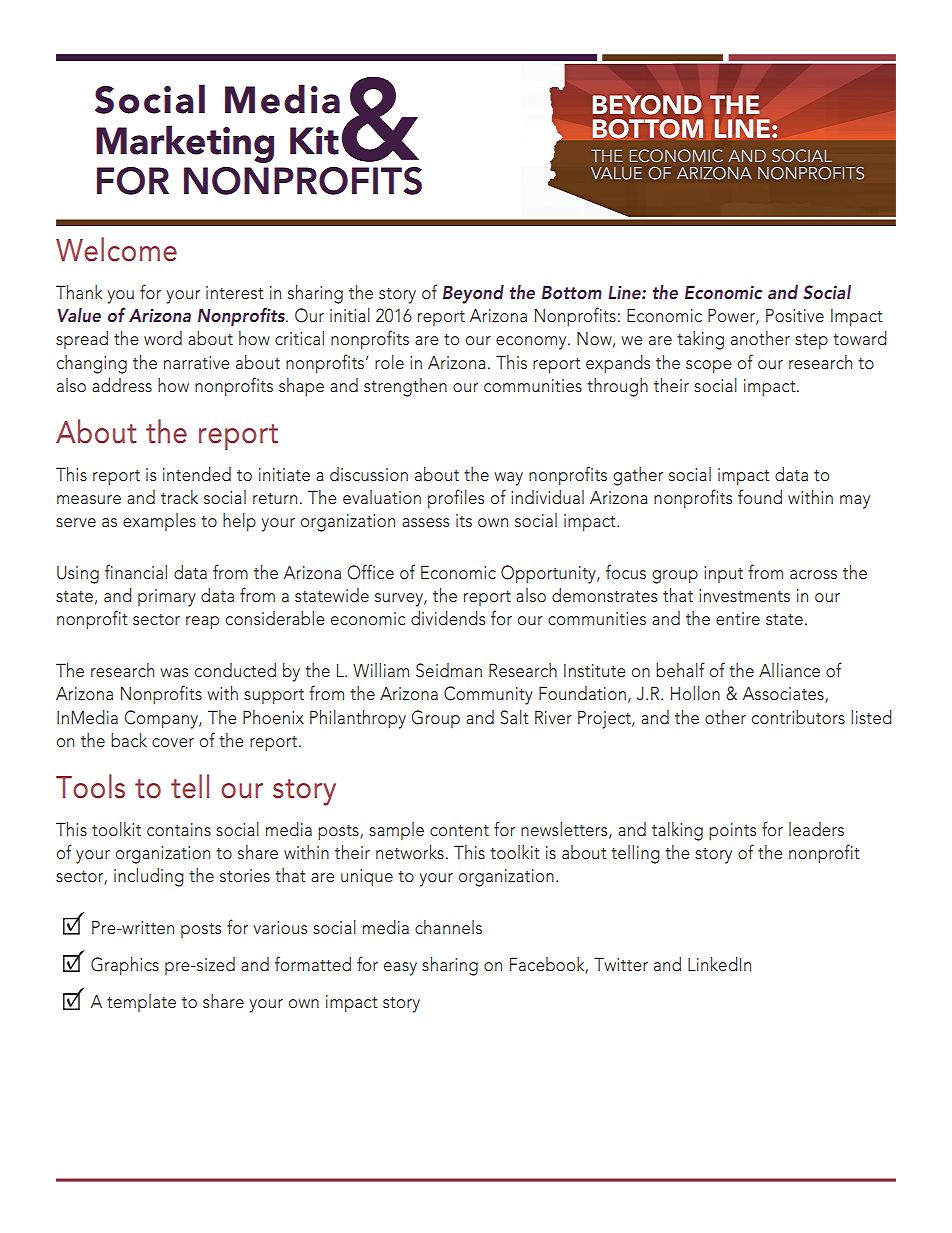 The width and height of the image is (952, 1233). What do you see at coordinates (179, 497) in the image?
I see `track` at bounding box center [179, 497].
